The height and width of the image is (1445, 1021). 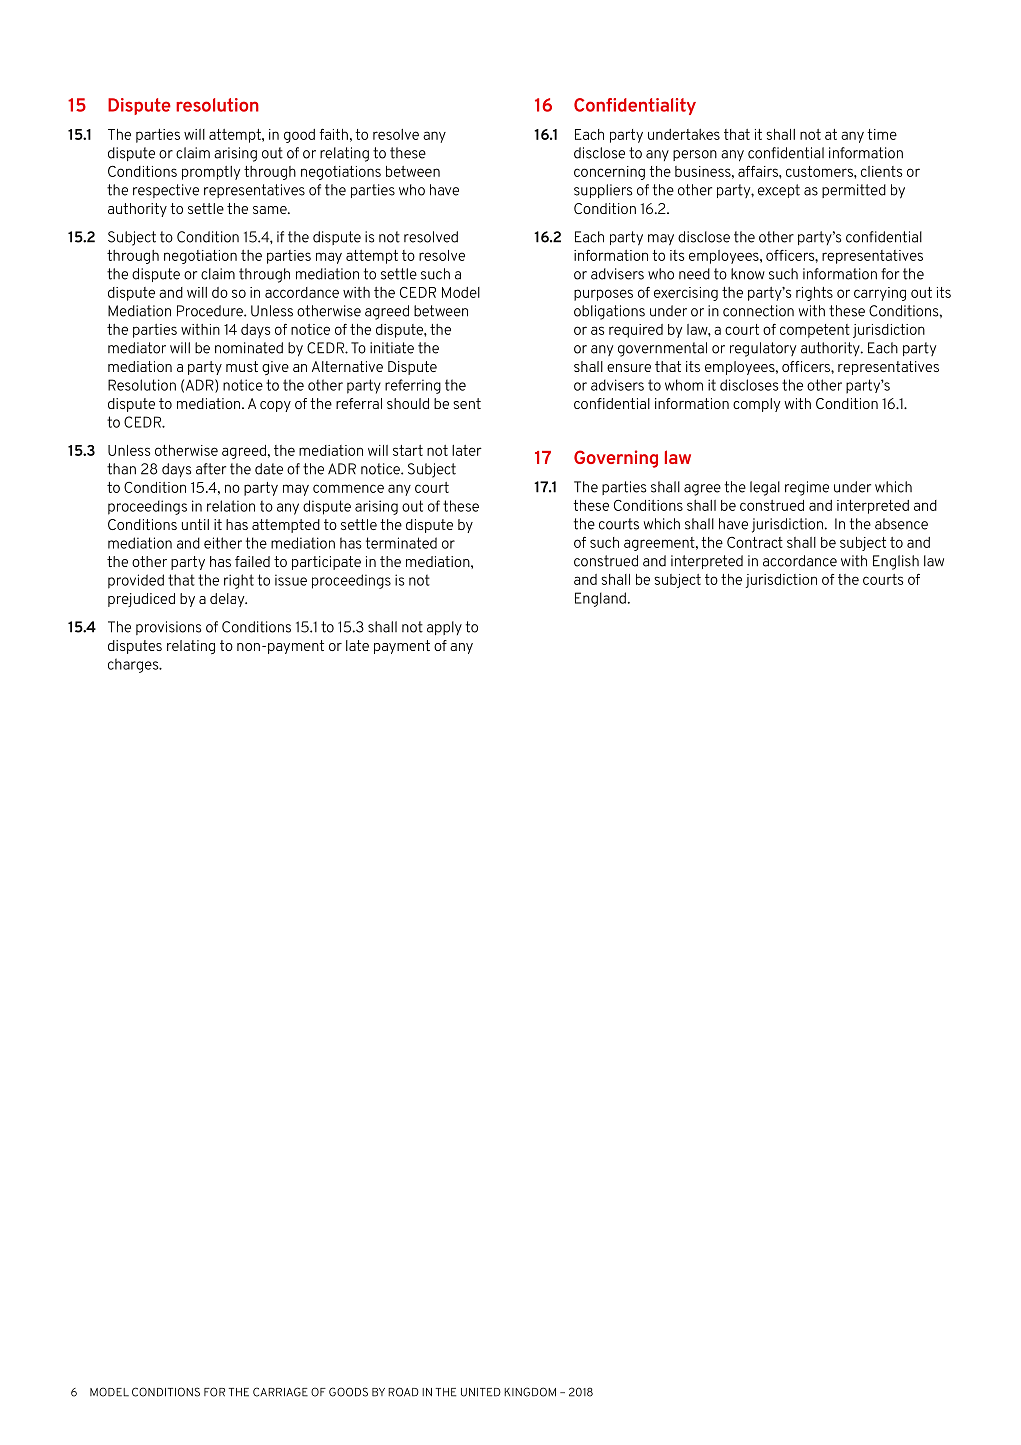 What do you see at coordinates (820, 171) in the image?
I see `customers` at bounding box center [820, 171].
